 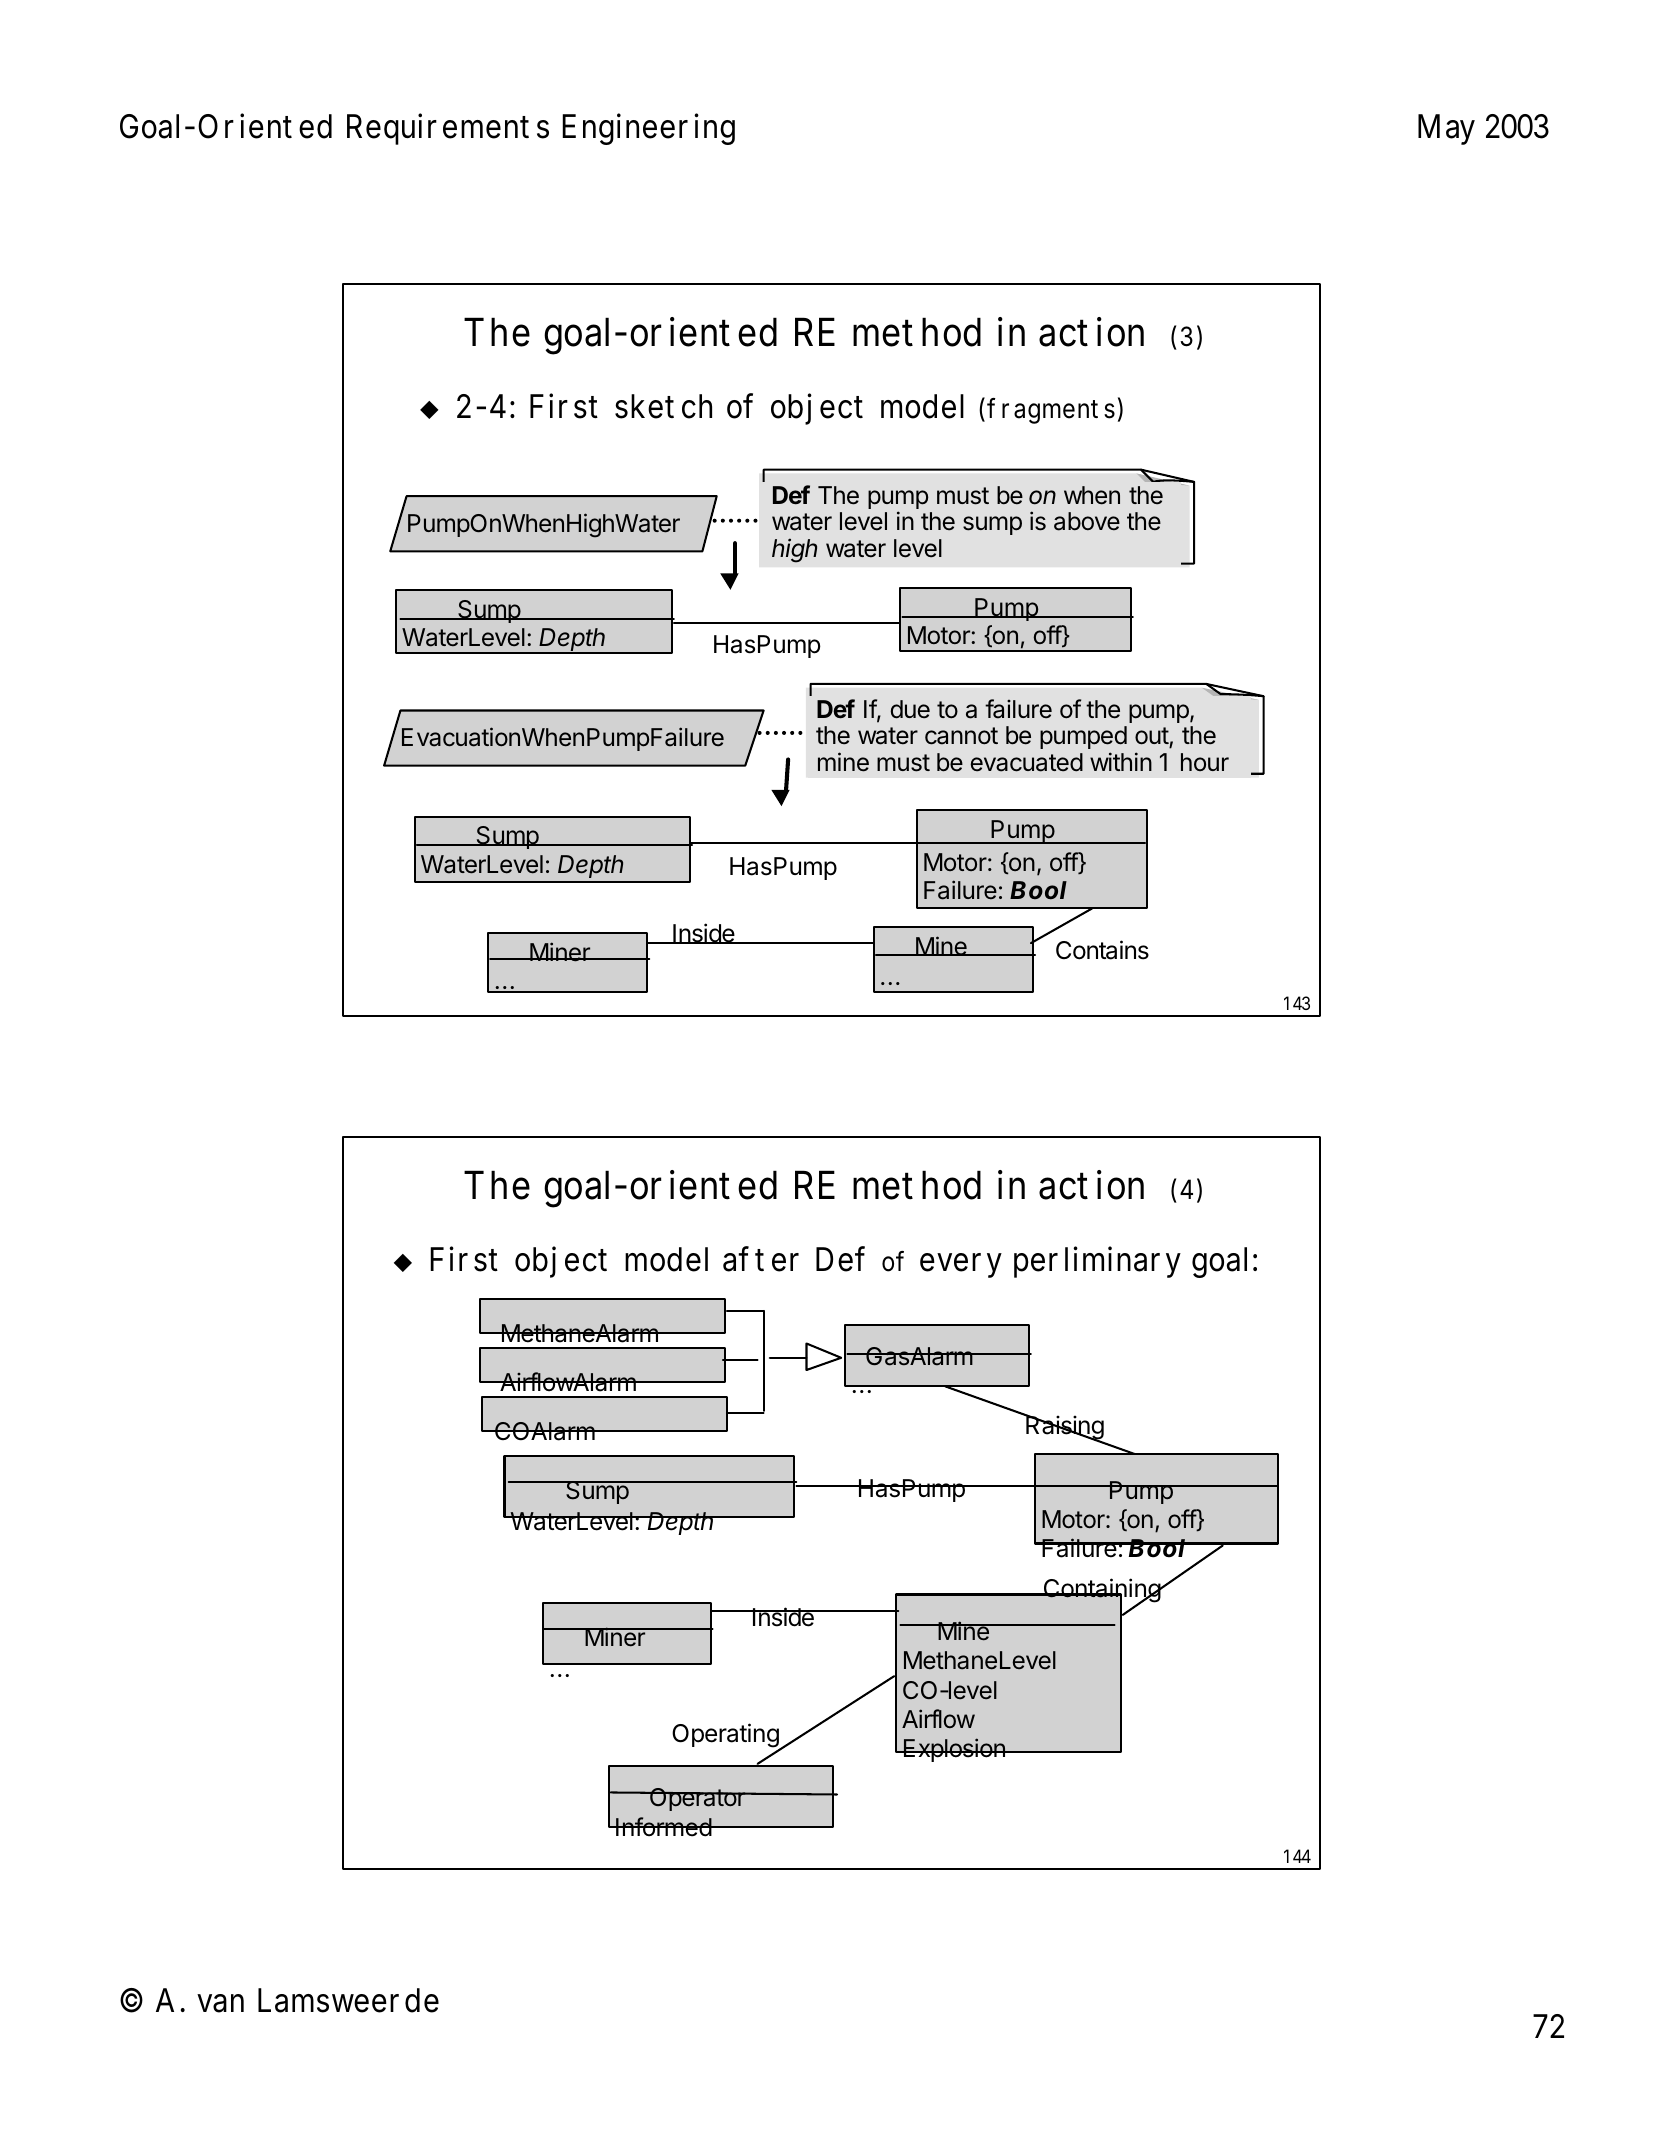 What do you see at coordinates (761, 1259) in the screenshot?
I see `after` at bounding box center [761, 1259].
